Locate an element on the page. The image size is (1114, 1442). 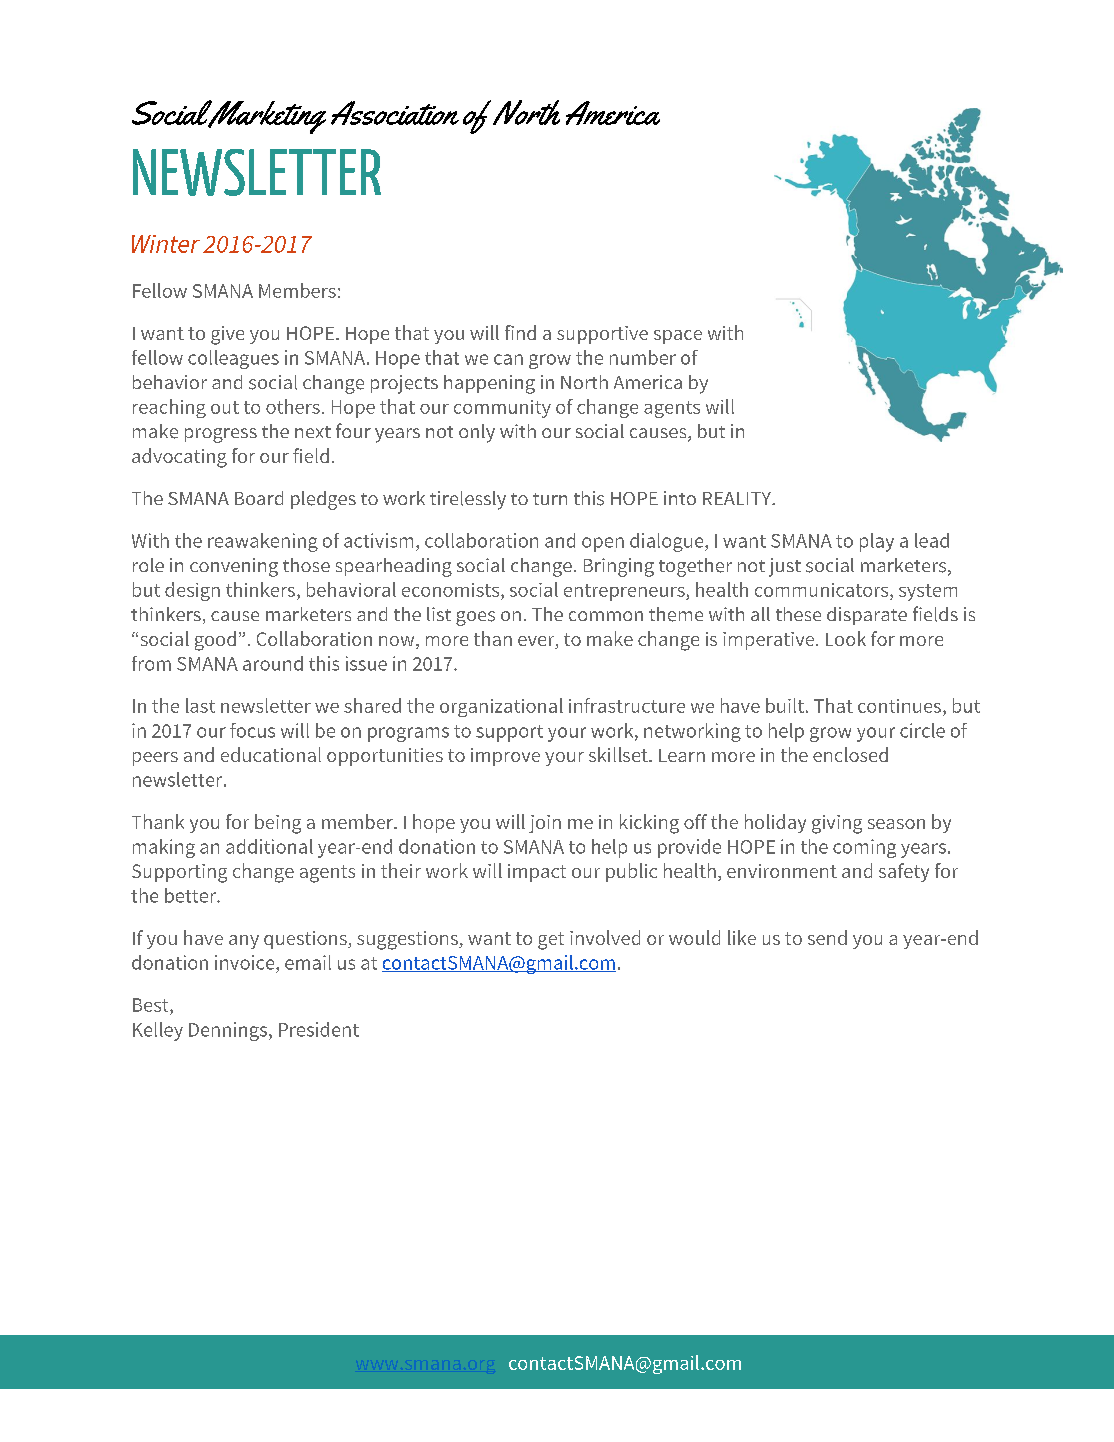
find is located at coordinates (520, 332).
